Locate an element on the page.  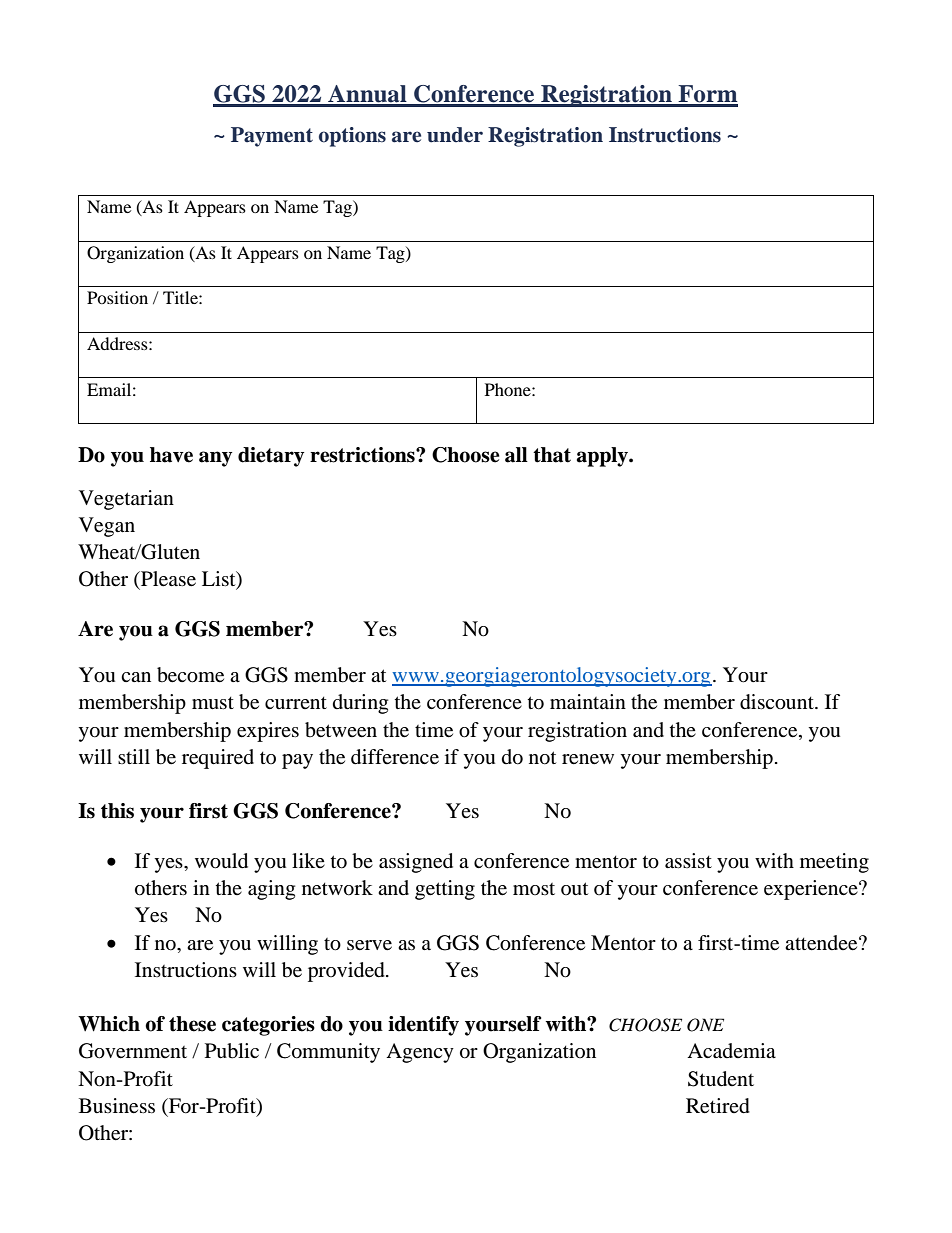
Public is located at coordinates (232, 1051).
